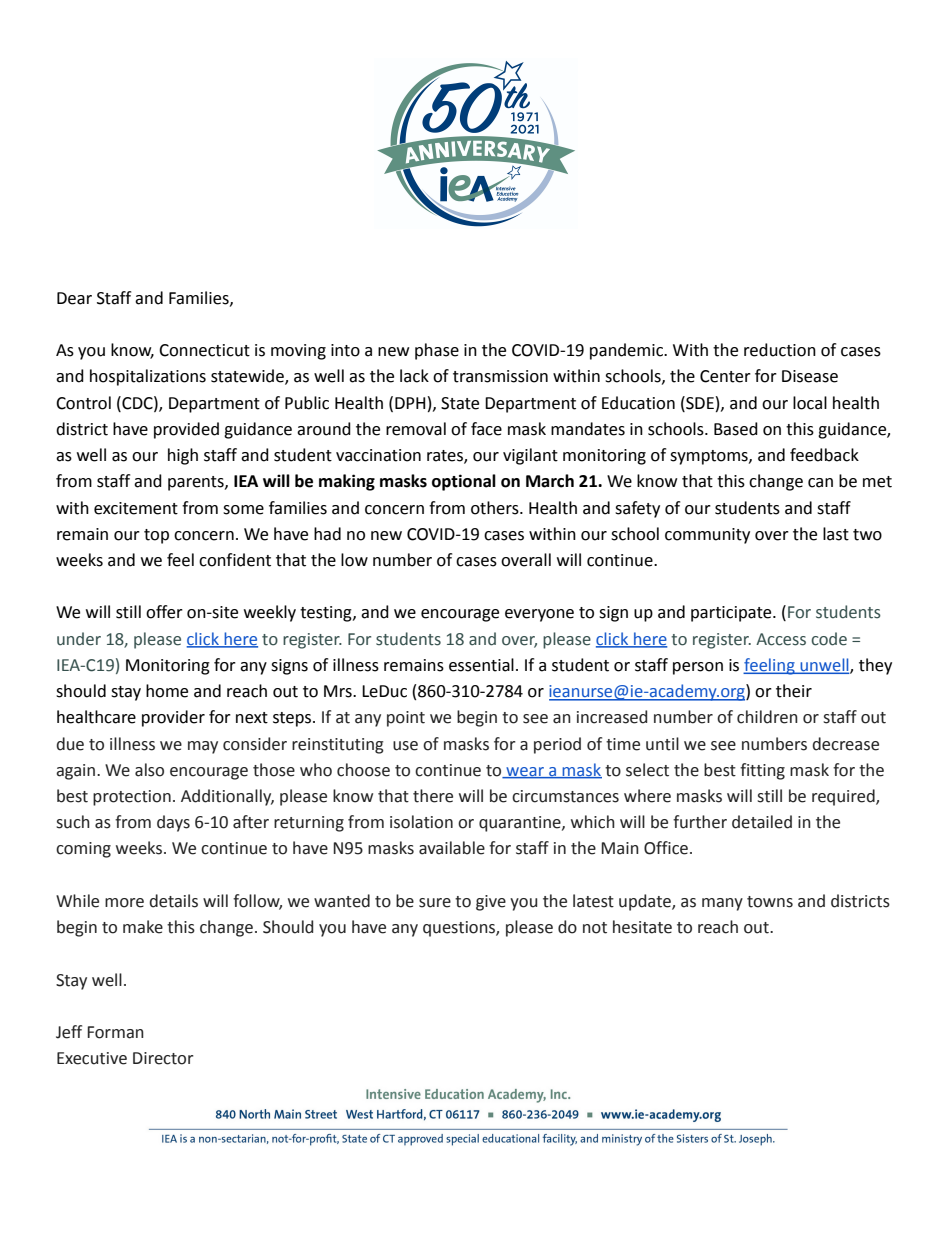 Image resolution: width=952 pixels, height=1233 pixels. What do you see at coordinates (204, 350) in the screenshot?
I see `Connecticut` at bounding box center [204, 350].
